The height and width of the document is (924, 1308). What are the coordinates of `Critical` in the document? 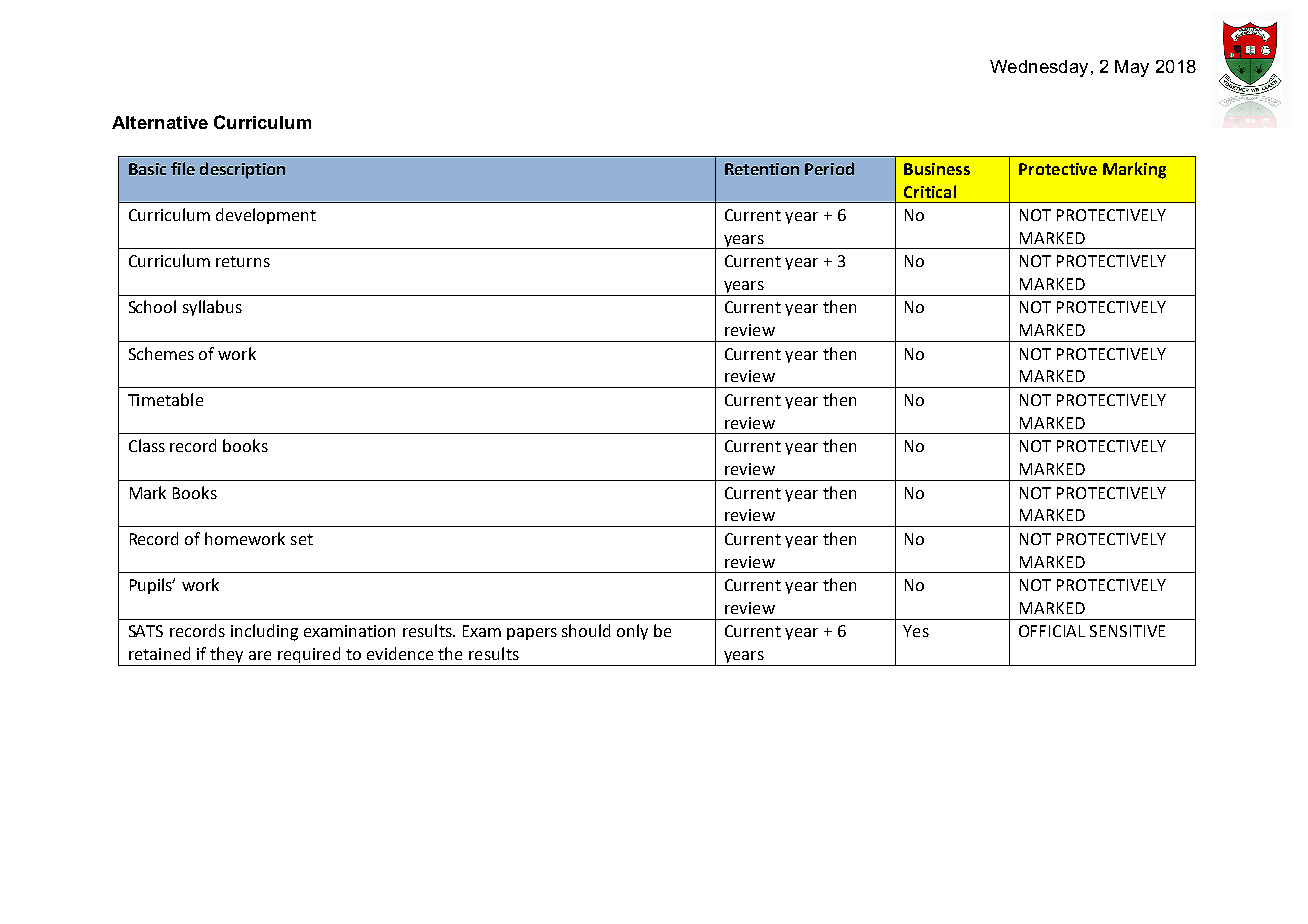 It's located at (930, 191).
